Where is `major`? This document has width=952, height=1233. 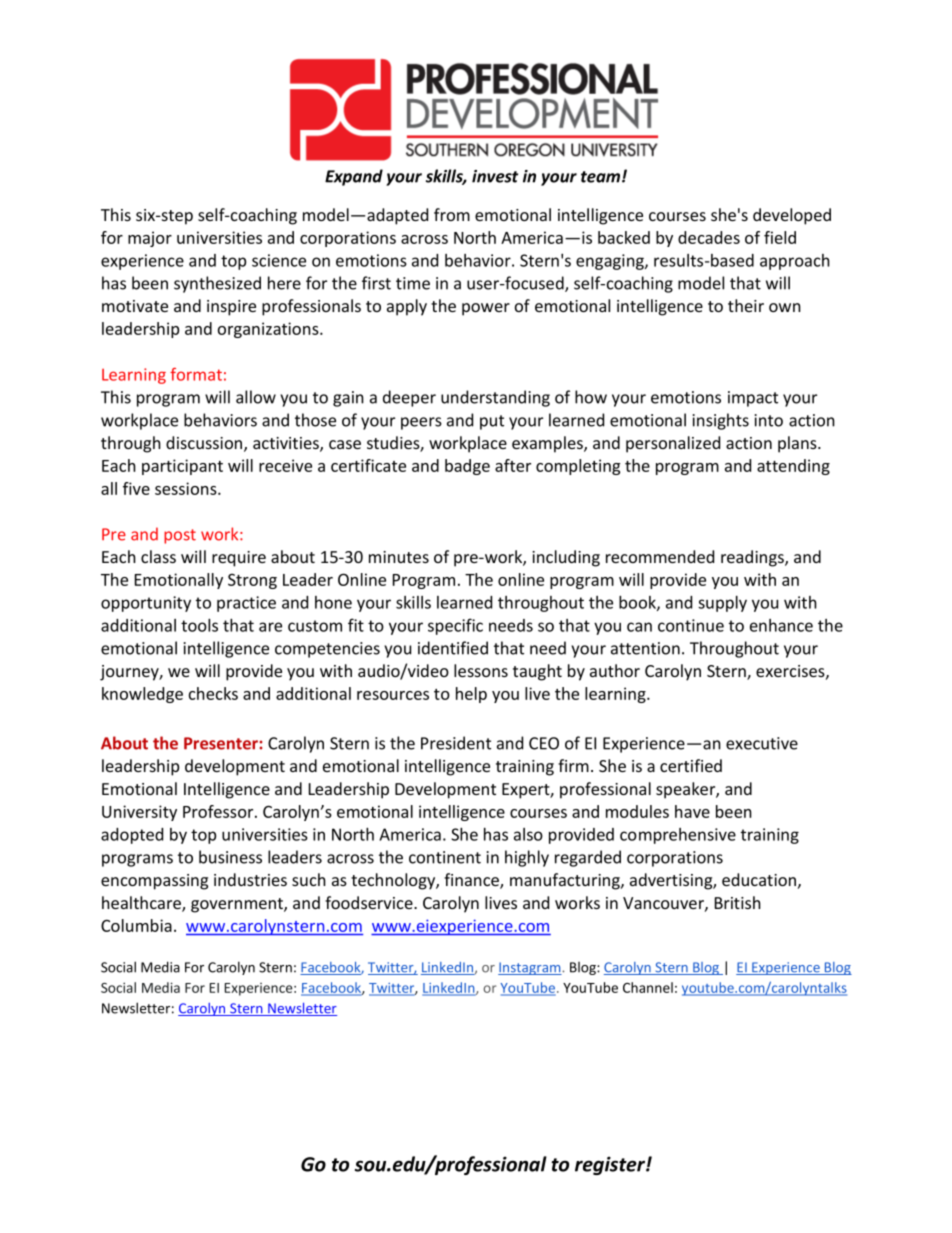 major is located at coordinates (150, 239).
